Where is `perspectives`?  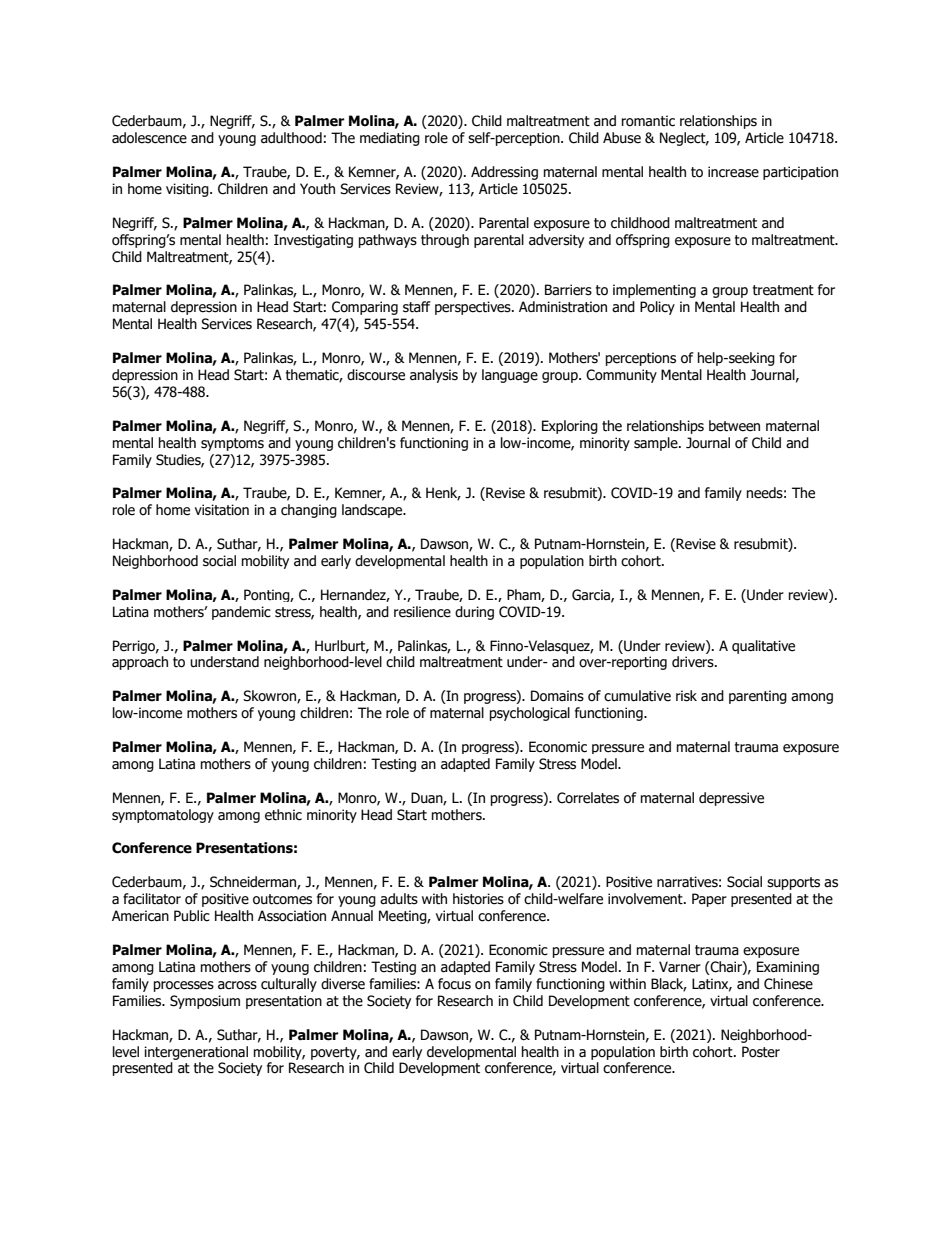 perspectives is located at coordinates (474, 308).
